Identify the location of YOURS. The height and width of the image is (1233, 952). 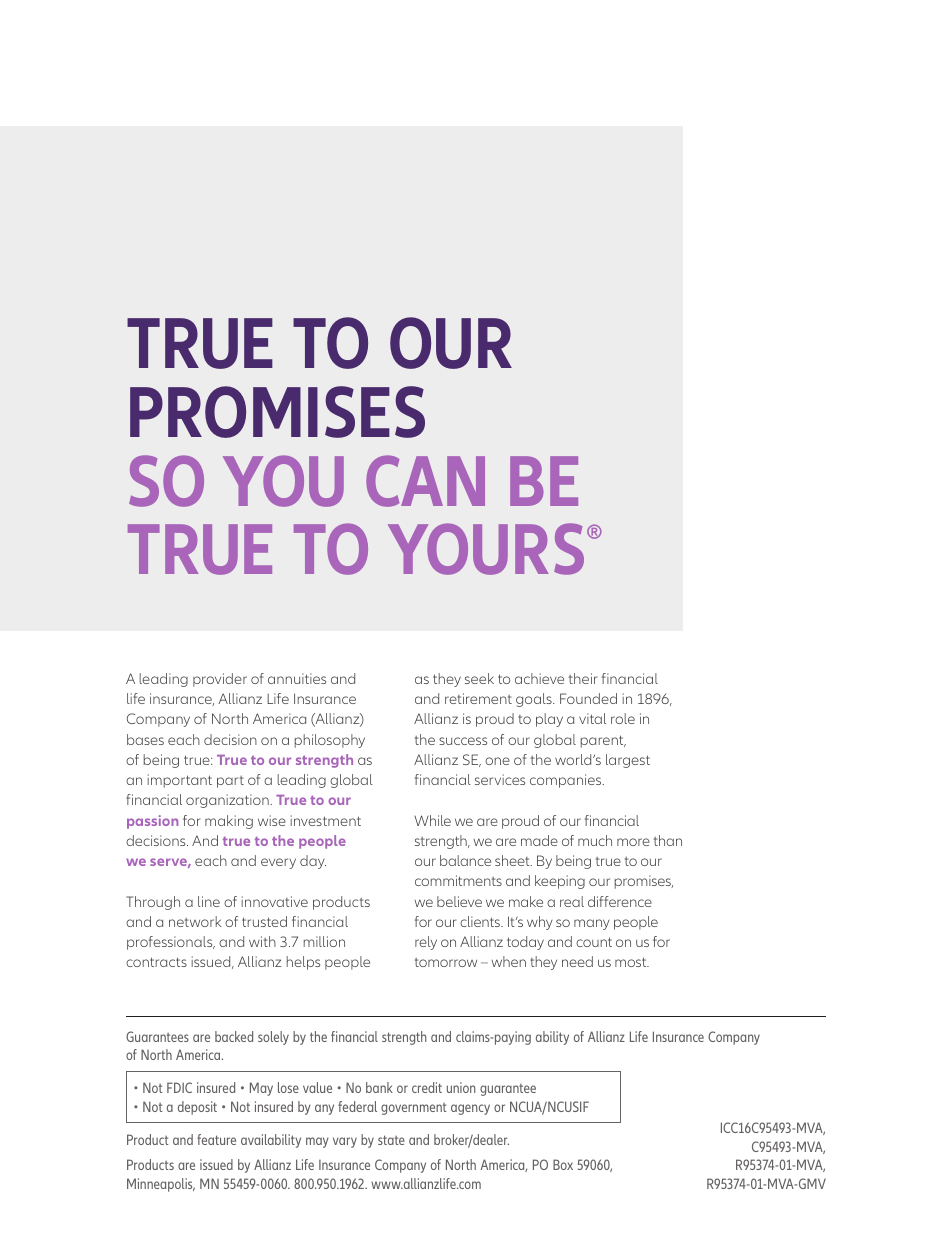
(486, 549).
